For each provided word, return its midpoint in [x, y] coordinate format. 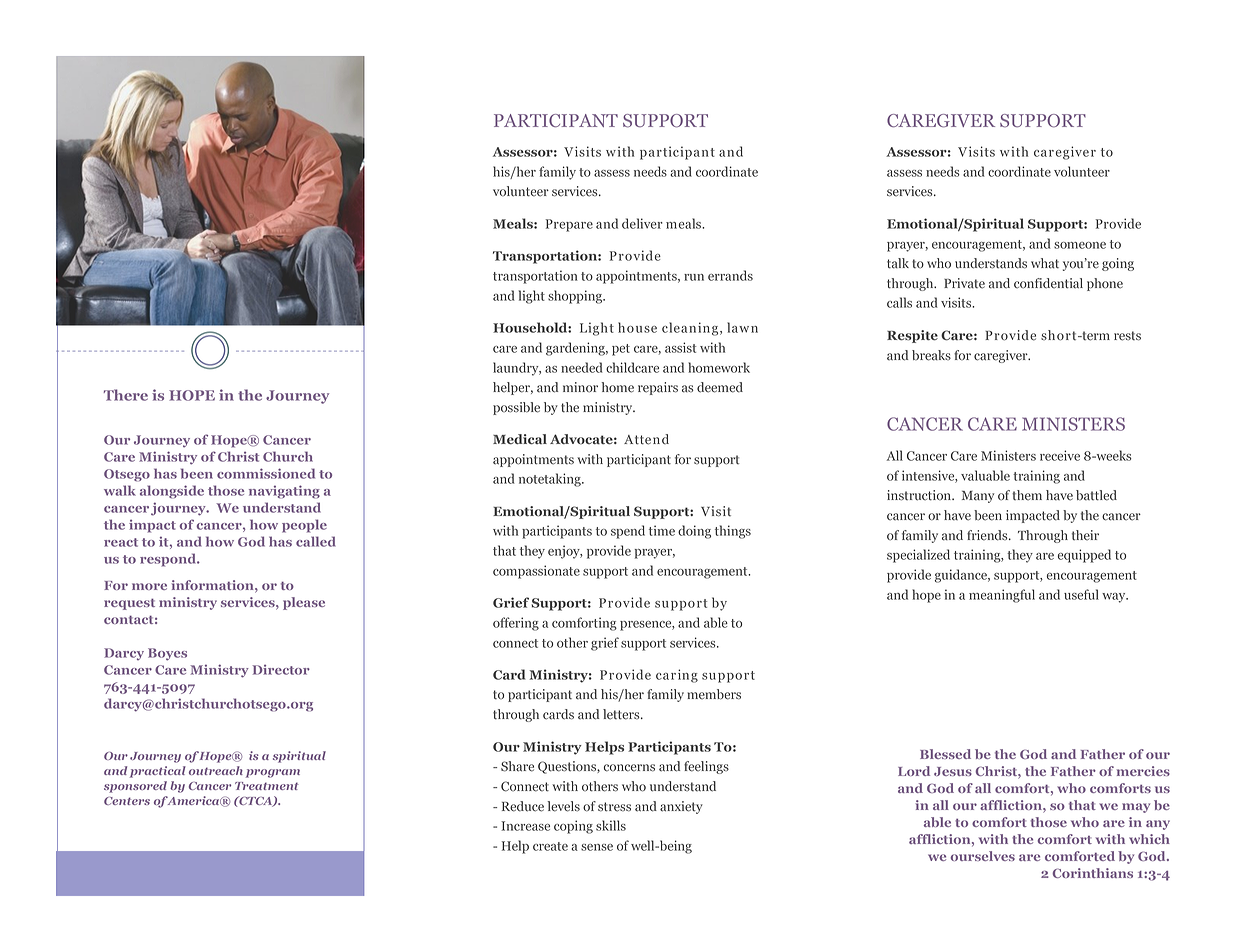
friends [988, 535]
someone [1080, 245]
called [316, 541]
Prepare [569, 225]
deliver [642, 223]
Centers [127, 801]
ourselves [982, 856]
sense [597, 847]
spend [628, 532]
